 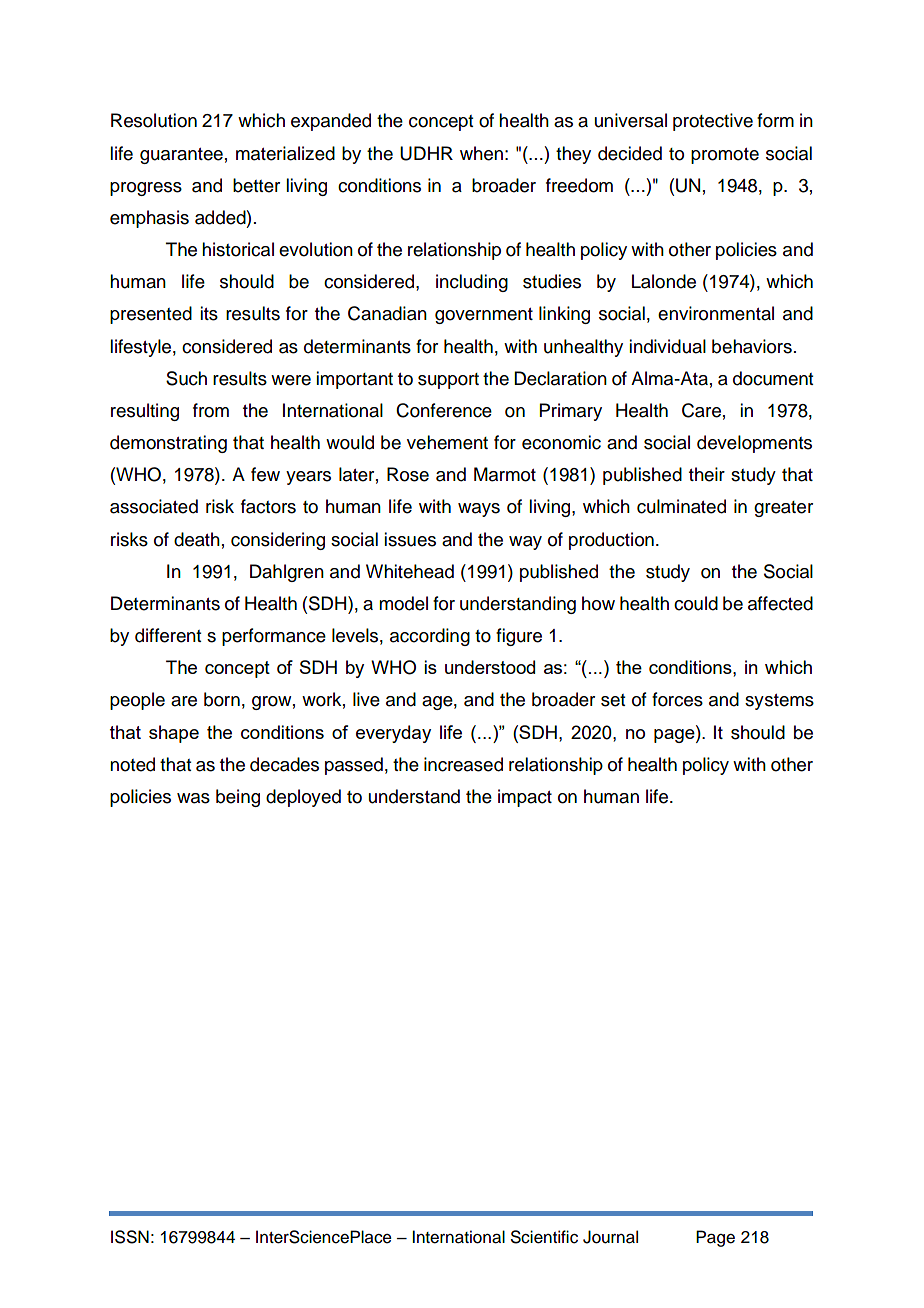 I want to click on born, so click(x=222, y=699).
